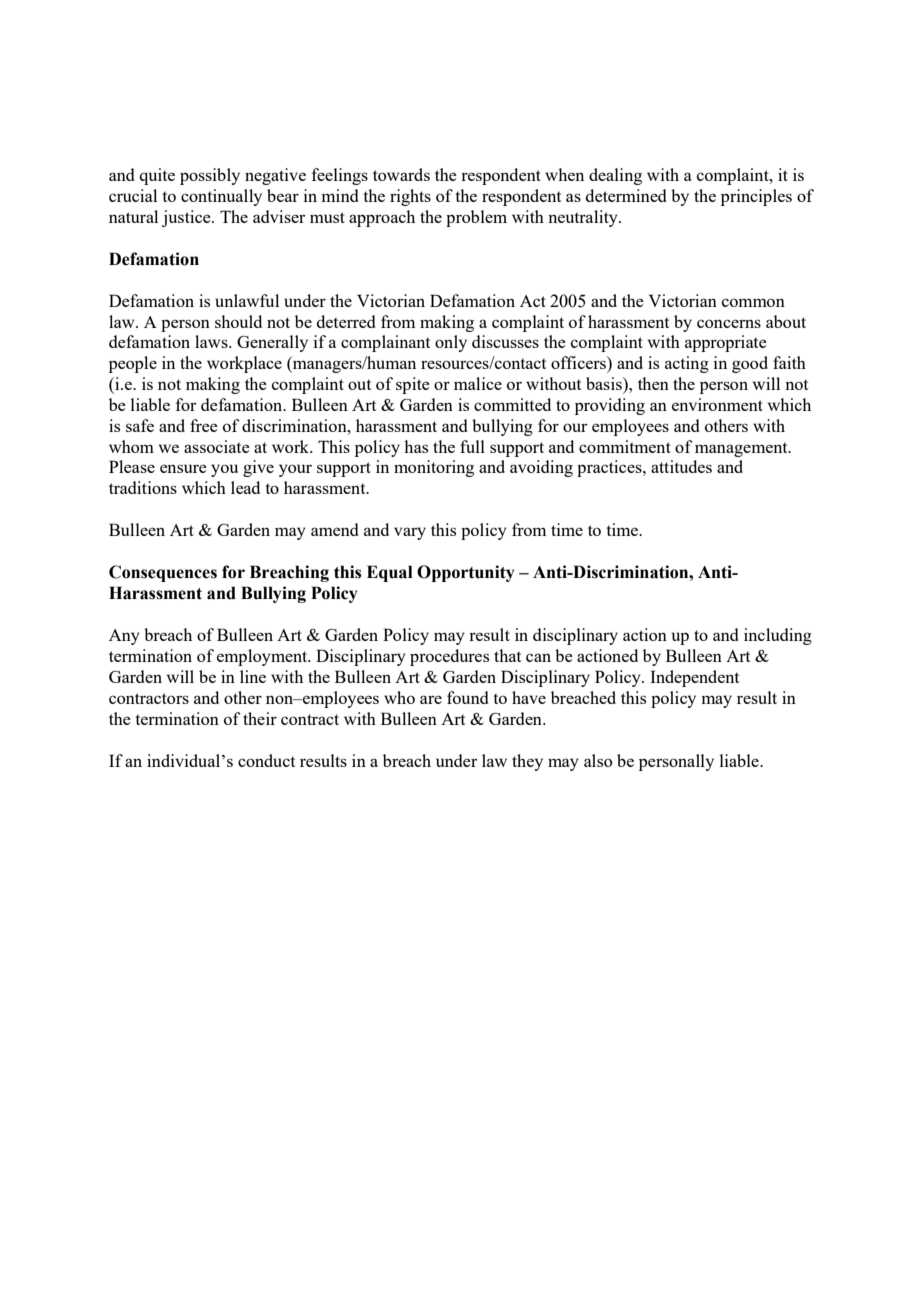  Describe the element at coordinates (221, 197) in the document. I see `continually` at that location.
